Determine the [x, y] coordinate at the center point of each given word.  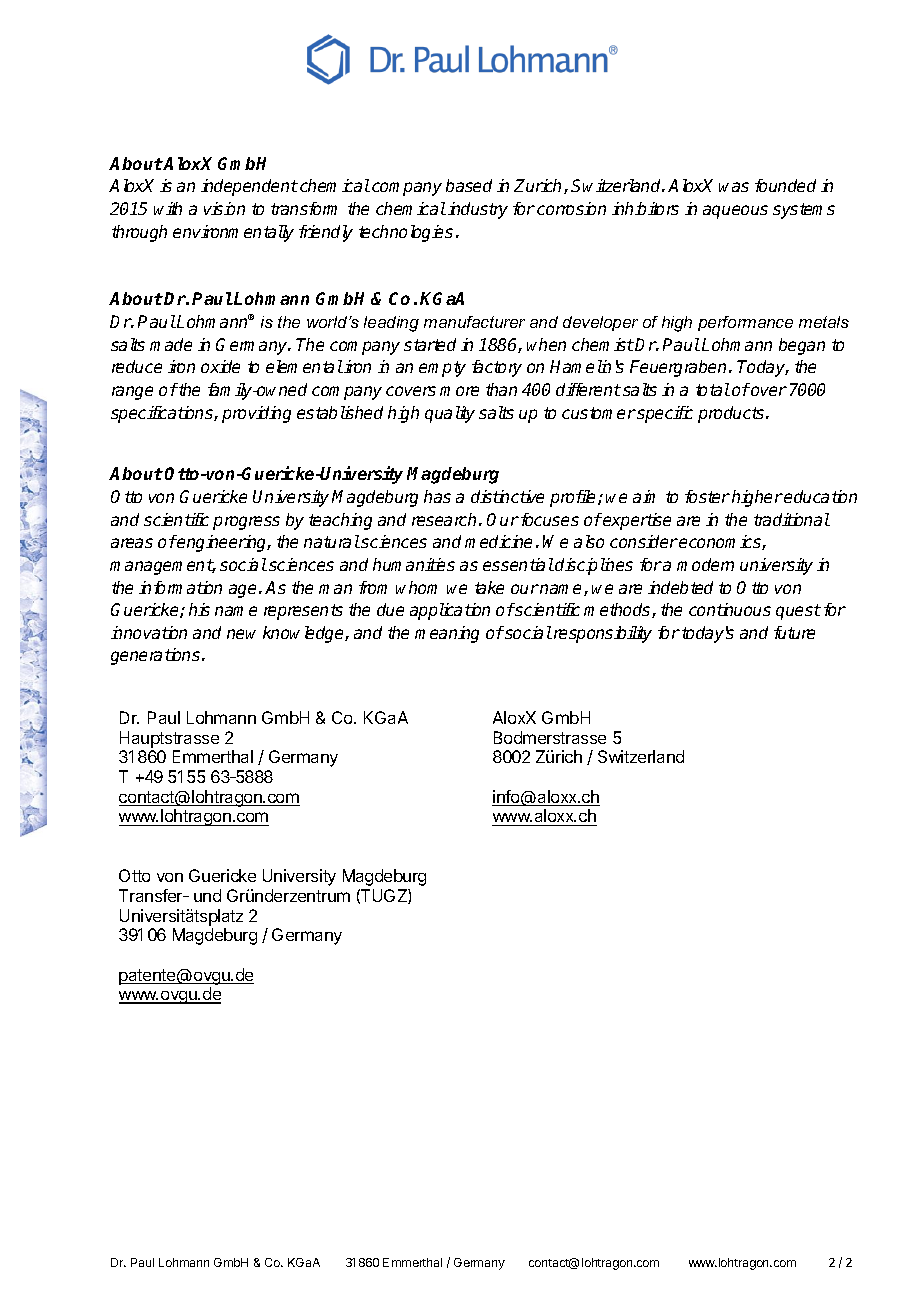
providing [256, 414]
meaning [447, 634]
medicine [498, 541]
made [171, 344]
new [241, 634]
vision [224, 208]
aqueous [735, 212]
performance [745, 323]
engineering [223, 543]
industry [478, 210]
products [732, 414]
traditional [792, 519]
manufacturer [474, 322]
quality [450, 414]
